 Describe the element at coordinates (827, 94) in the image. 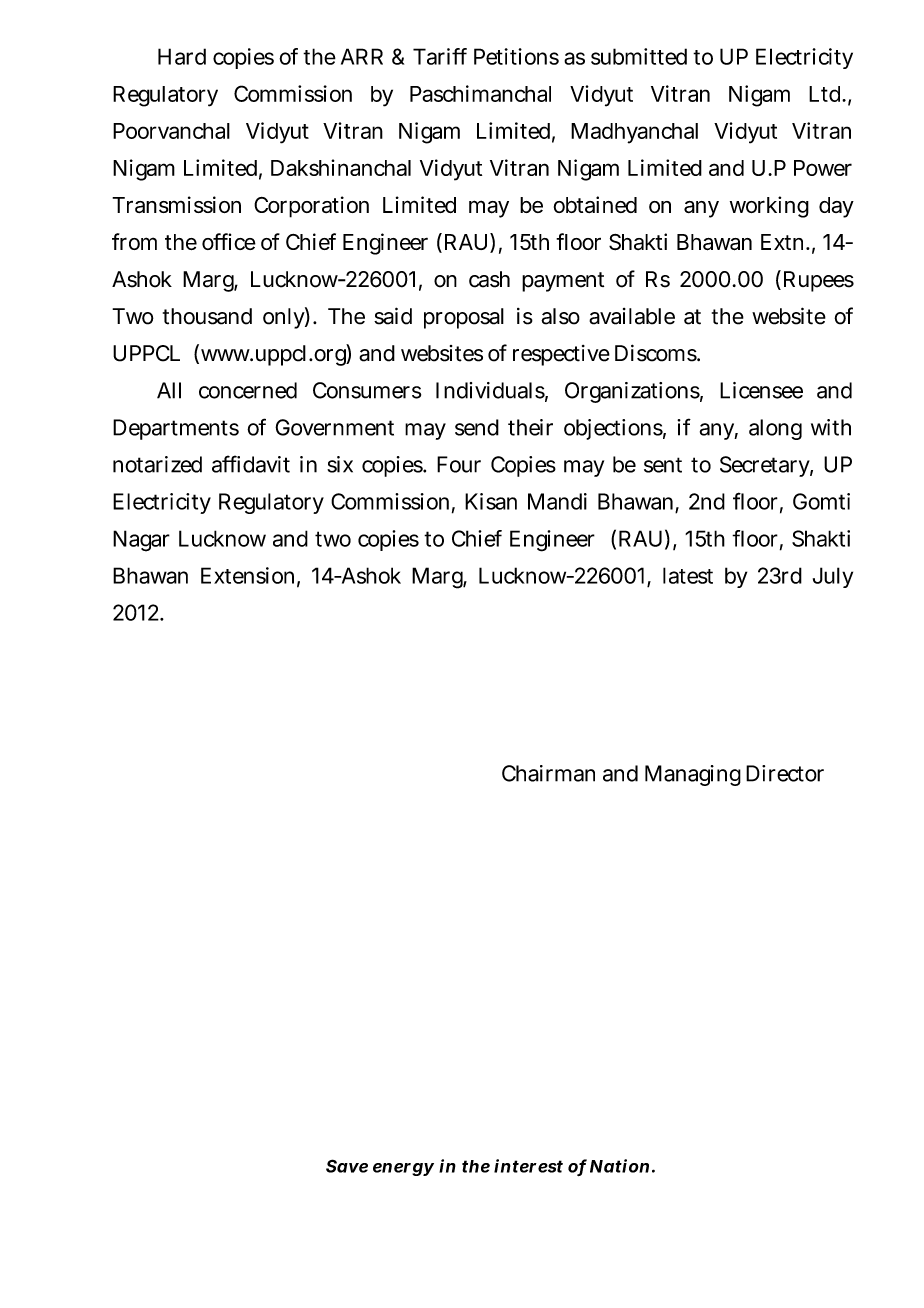

I see `Ltd` at that location.
